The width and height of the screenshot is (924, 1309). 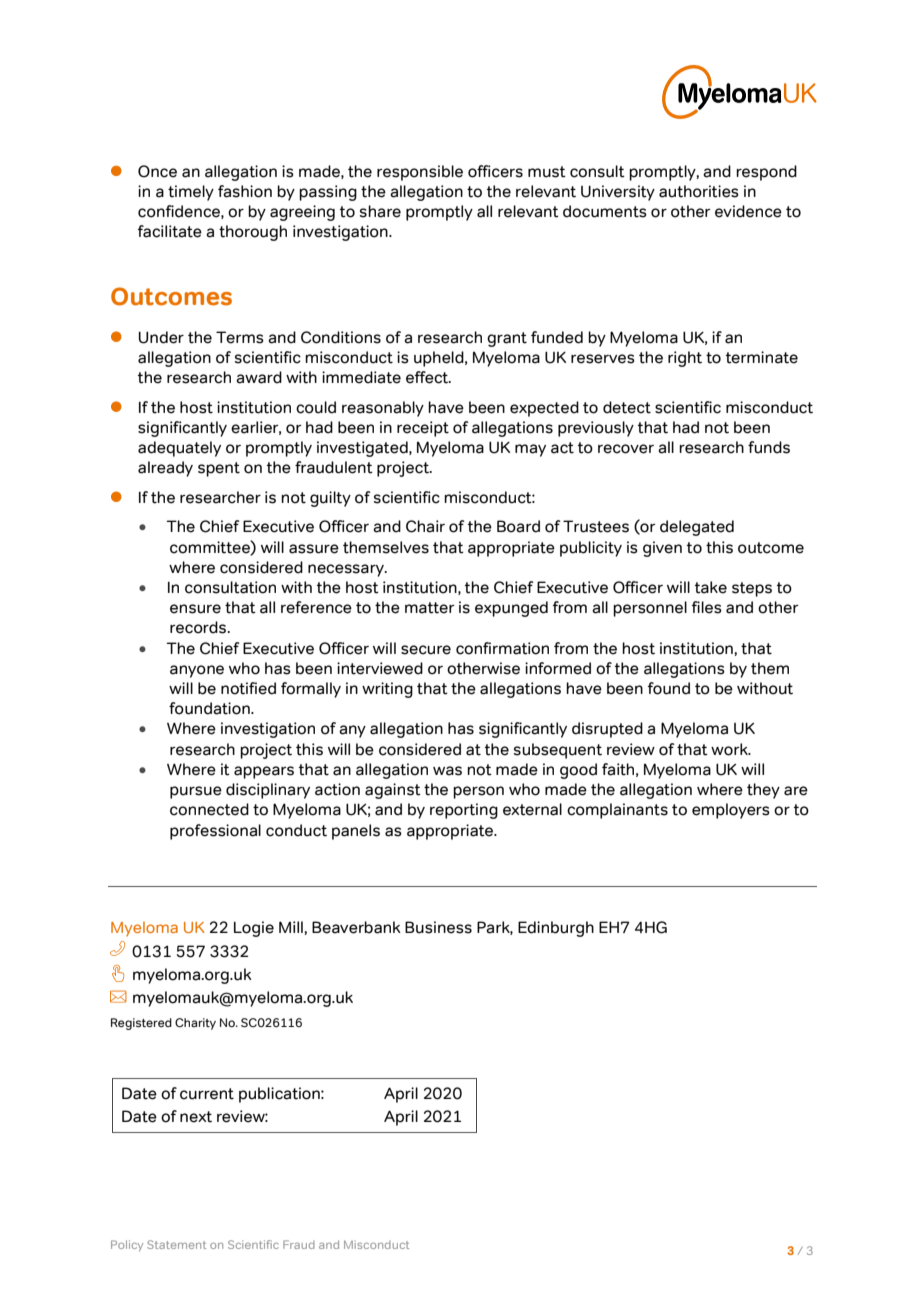 I want to click on authorities, so click(x=699, y=191).
